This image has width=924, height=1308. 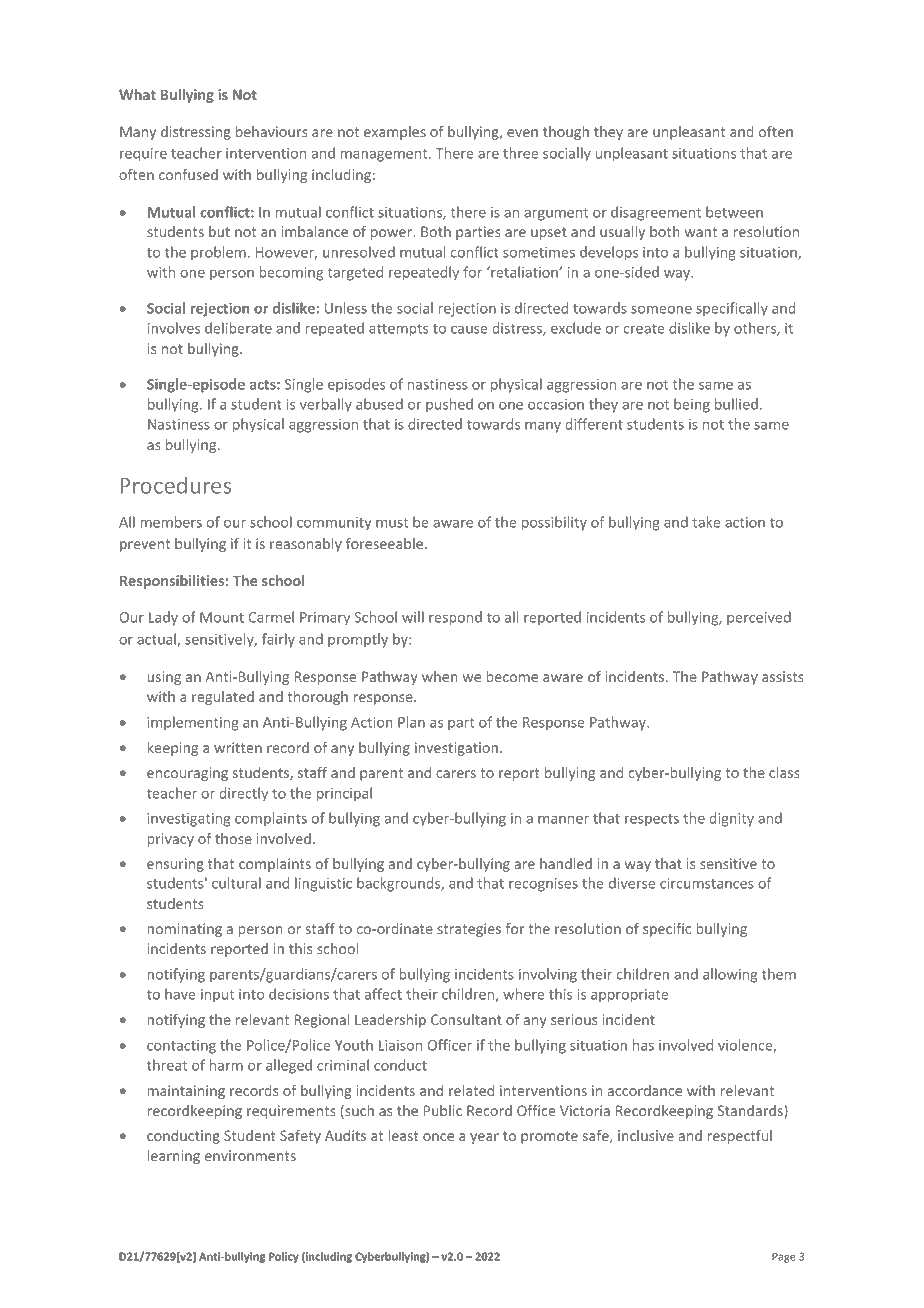 I want to click on when, so click(x=440, y=676).
